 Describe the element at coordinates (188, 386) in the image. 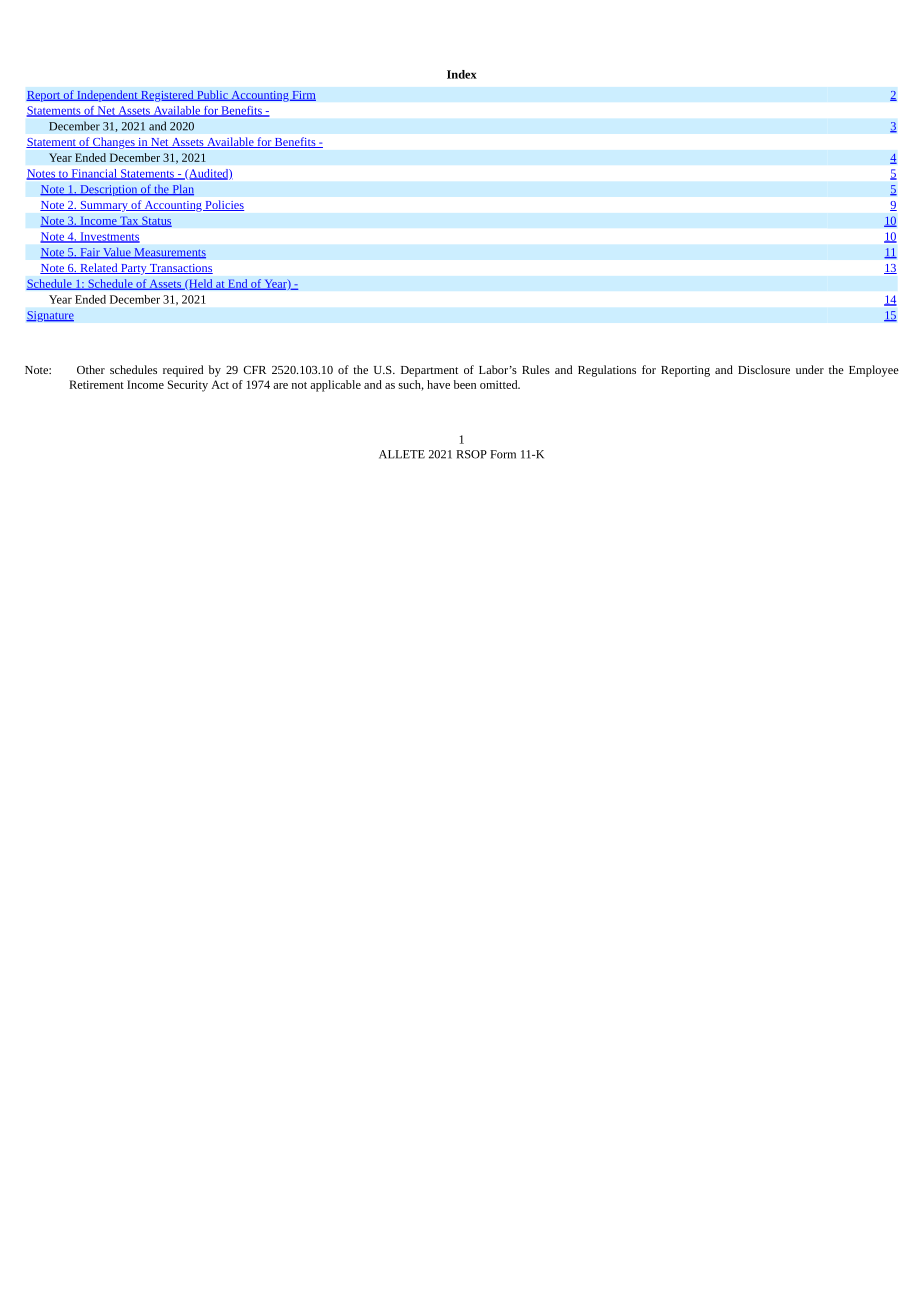

I see `Security` at that location.
